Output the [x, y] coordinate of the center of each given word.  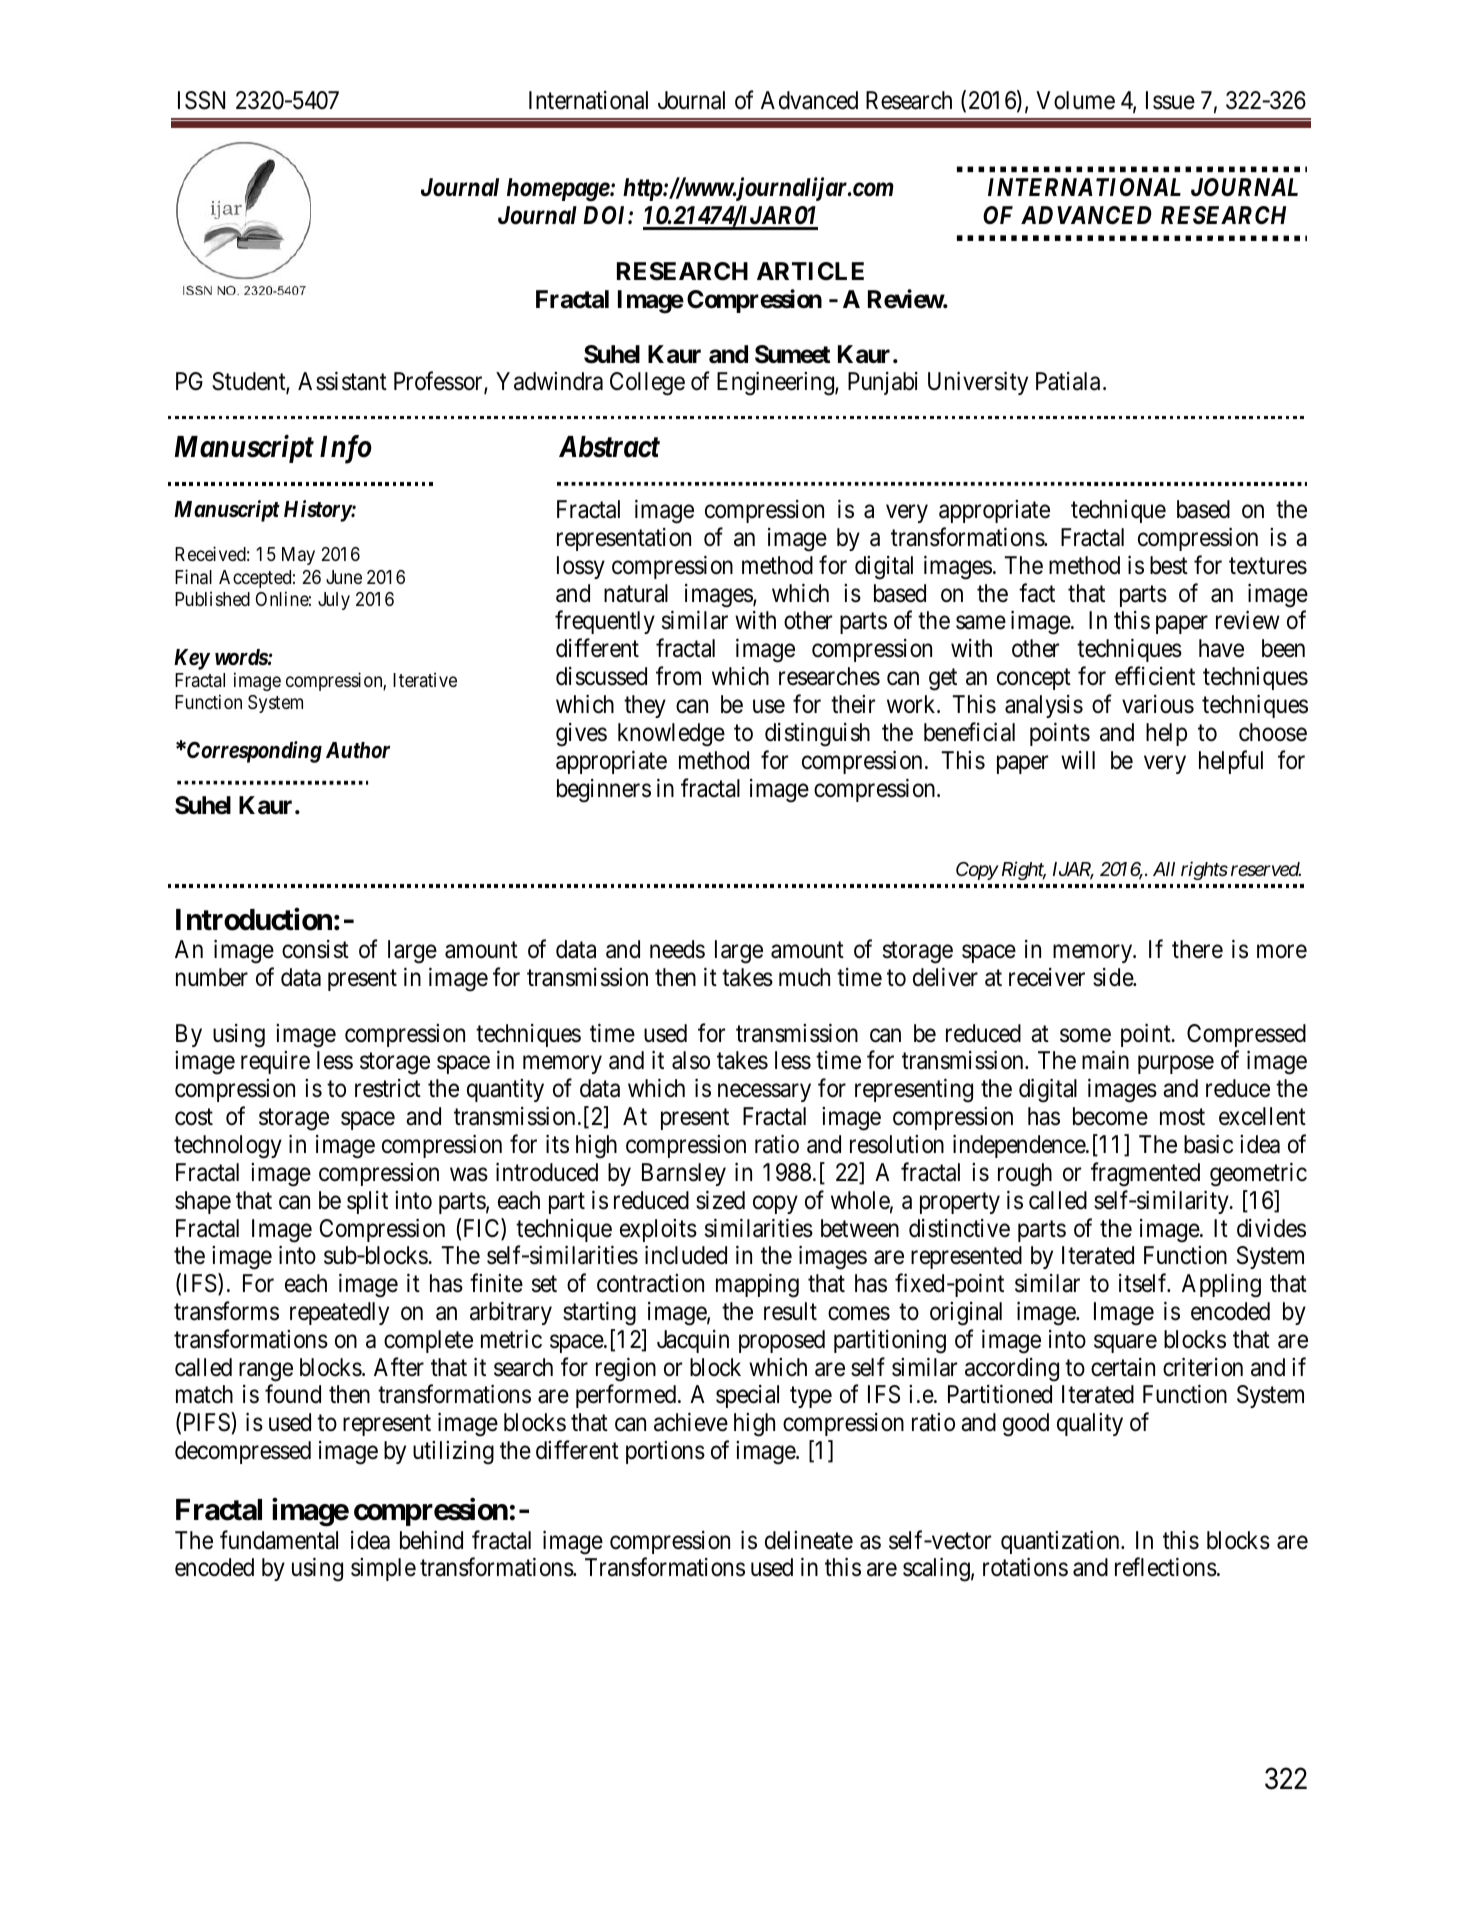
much [804, 977]
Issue [1170, 100]
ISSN [201, 100]
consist [315, 949]
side [1114, 977]
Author [358, 750]
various [1158, 704]
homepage [558, 190]
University [978, 383]
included [686, 1255]
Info [346, 449]
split [367, 1202]
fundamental [279, 1540]
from [678, 676]
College [647, 384]
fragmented [1145, 1174]
